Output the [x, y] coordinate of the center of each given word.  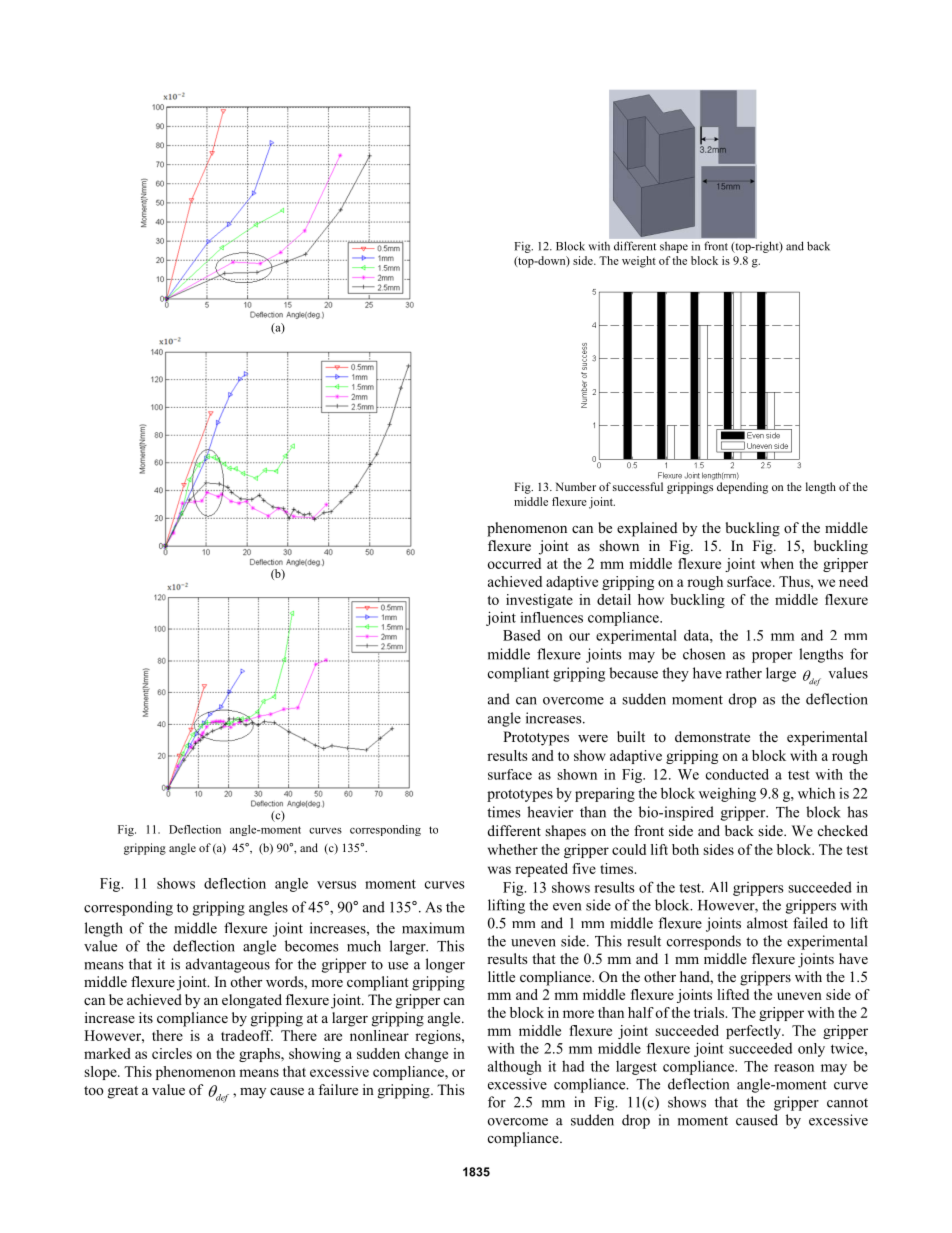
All [719, 886]
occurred [514, 563]
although [515, 1067]
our [579, 637]
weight [639, 262]
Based [522, 635]
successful [638, 486]
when [777, 563]
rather [744, 673]
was [499, 870]
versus [336, 885]
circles [172, 1053]
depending [742, 488]
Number [575, 486]
